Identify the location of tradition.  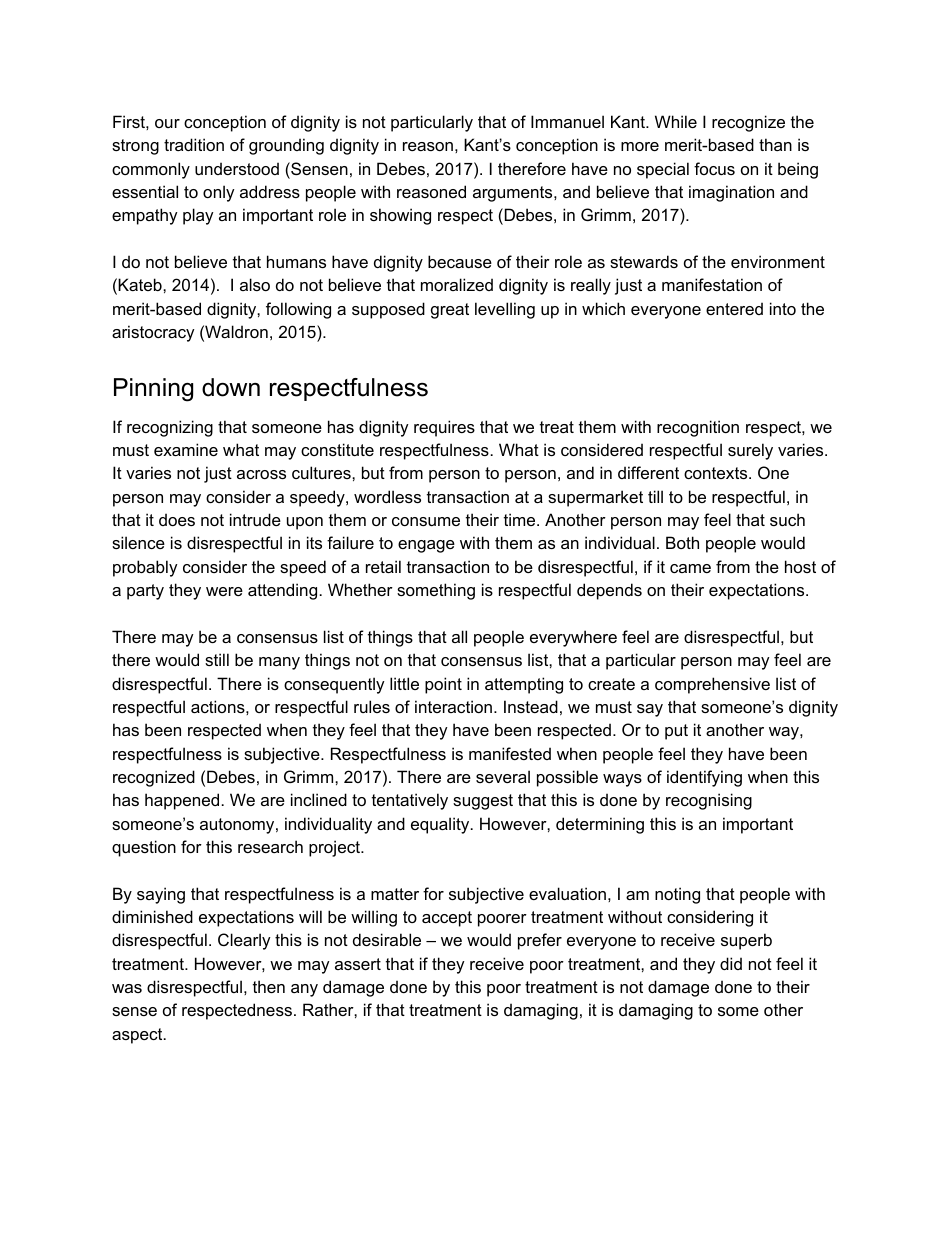
(194, 144).
